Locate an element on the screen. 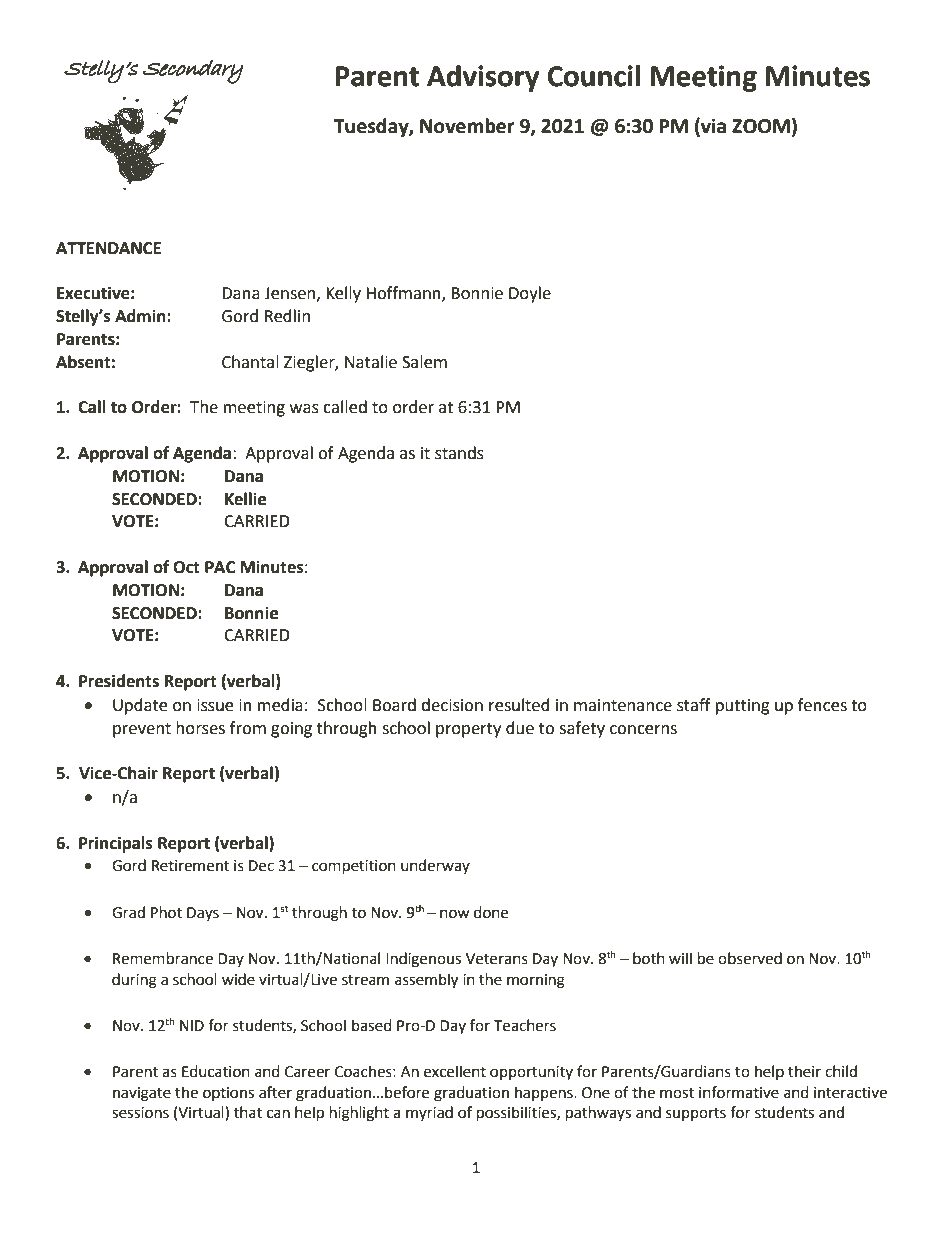 The width and height of the screenshot is (952, 1233). ZOOM is located at coordinates (761, 126).
